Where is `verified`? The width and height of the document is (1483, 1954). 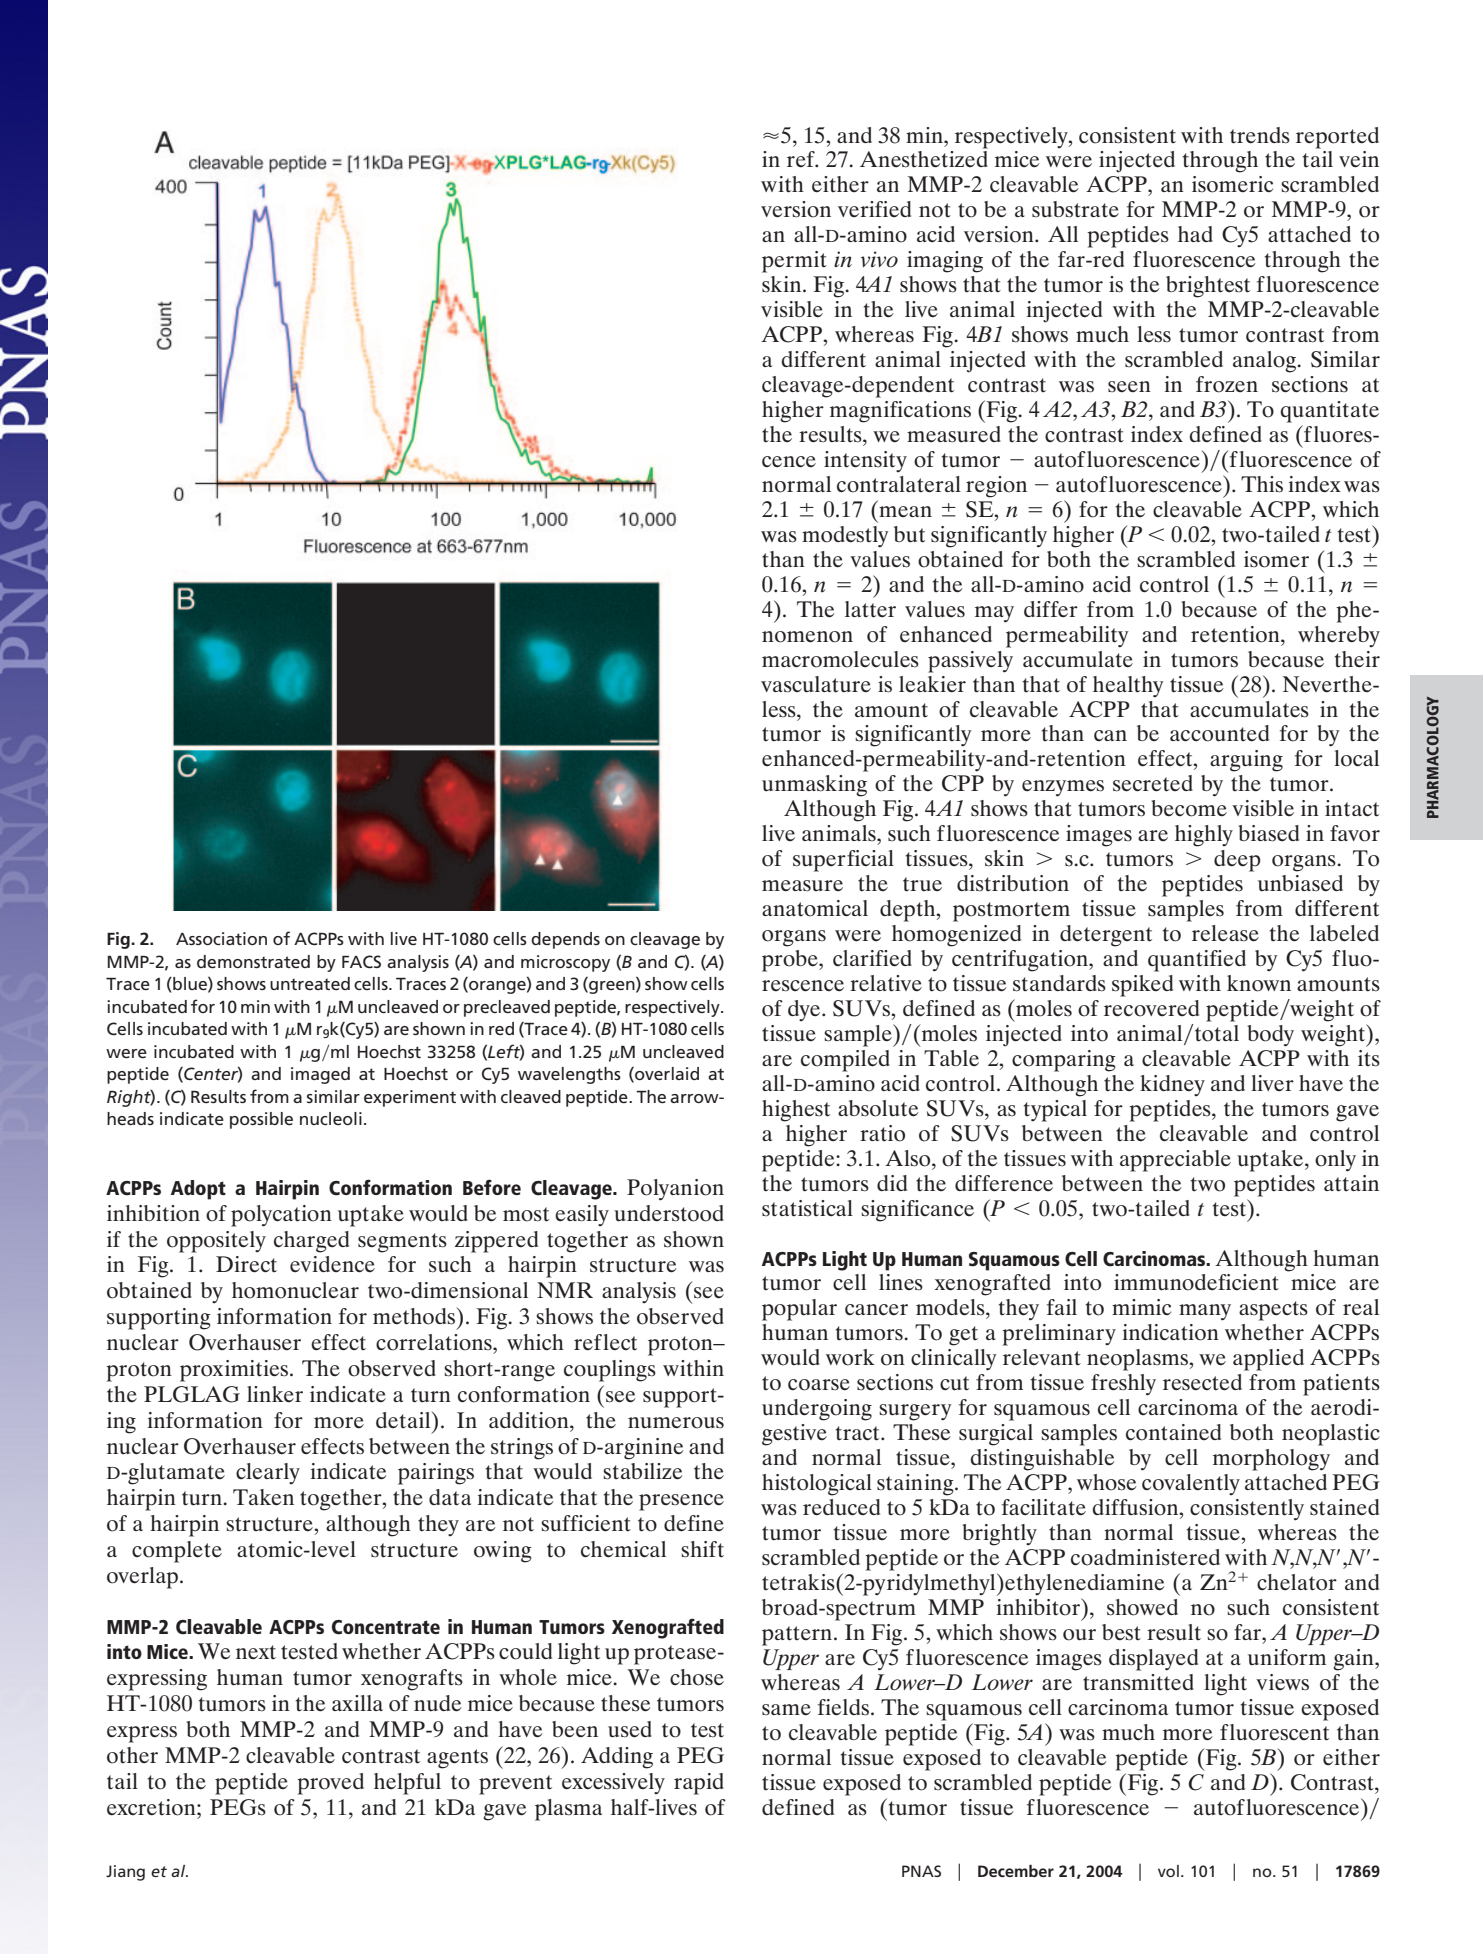
verified is located at coordinates (874, 209).
